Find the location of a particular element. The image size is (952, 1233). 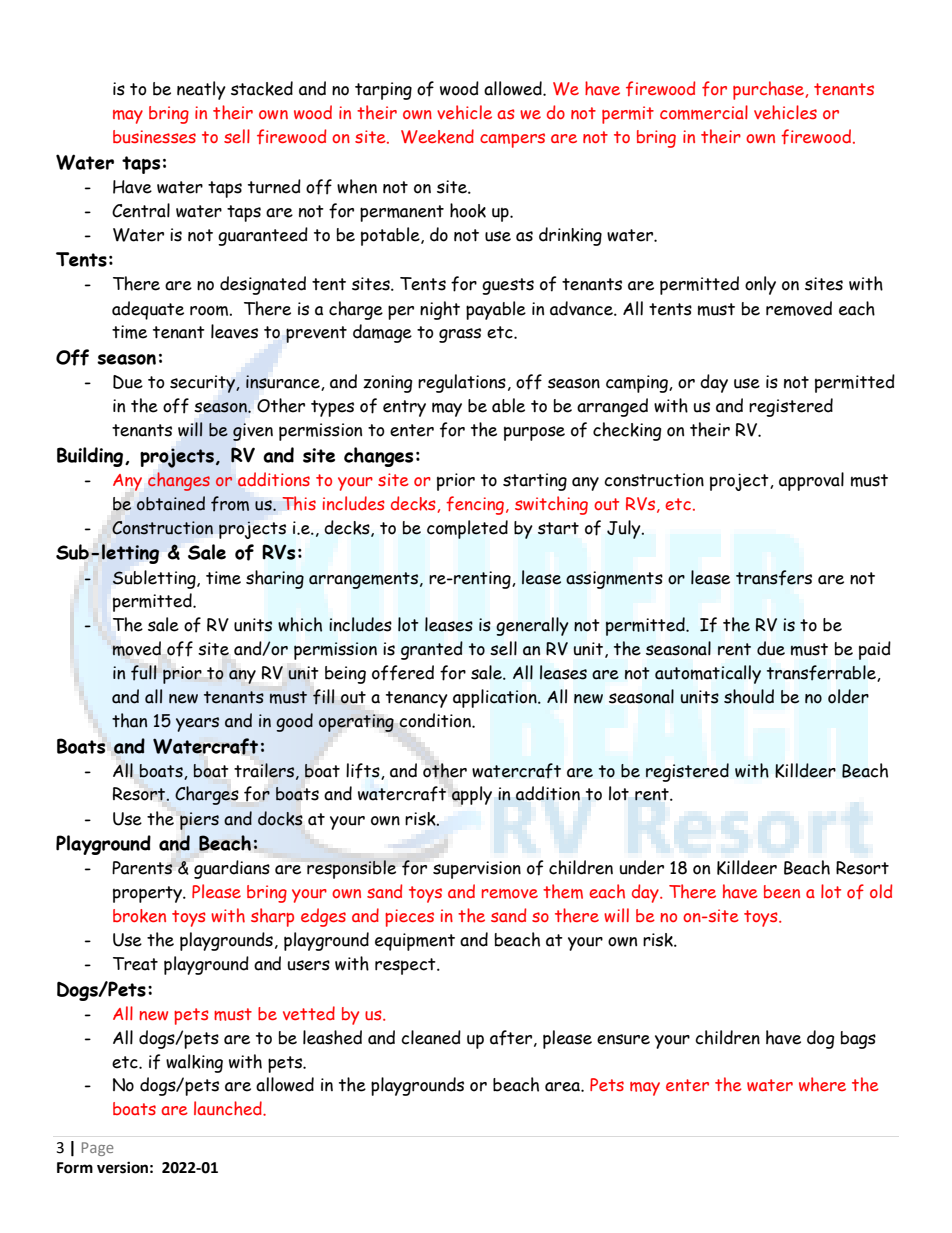

been is located at coordinates (782, 891).
